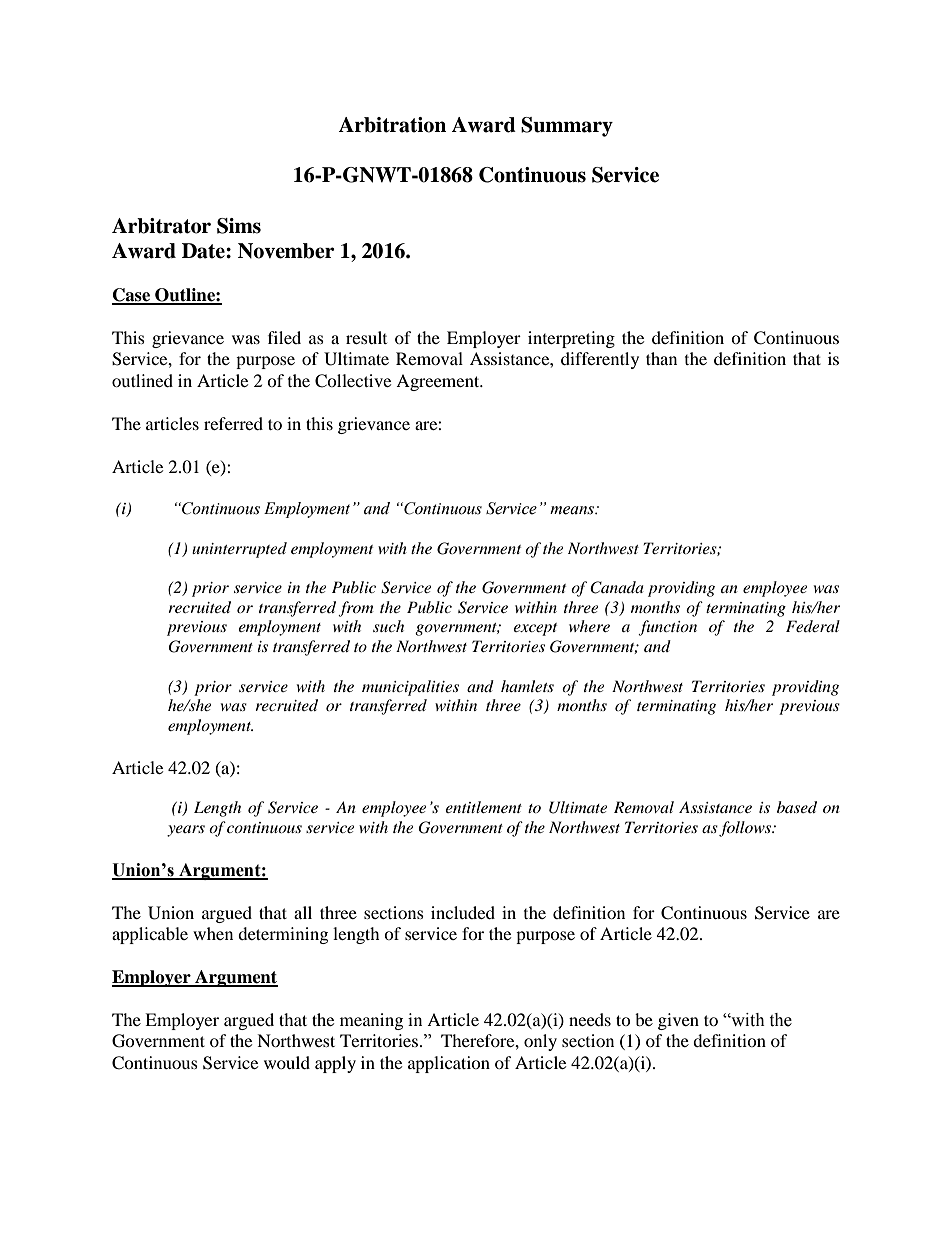 This document has width=952, height=1233. What do you see at coordinates (661, 358) in the document?
I see `than` at bounding box center [661, 358].
